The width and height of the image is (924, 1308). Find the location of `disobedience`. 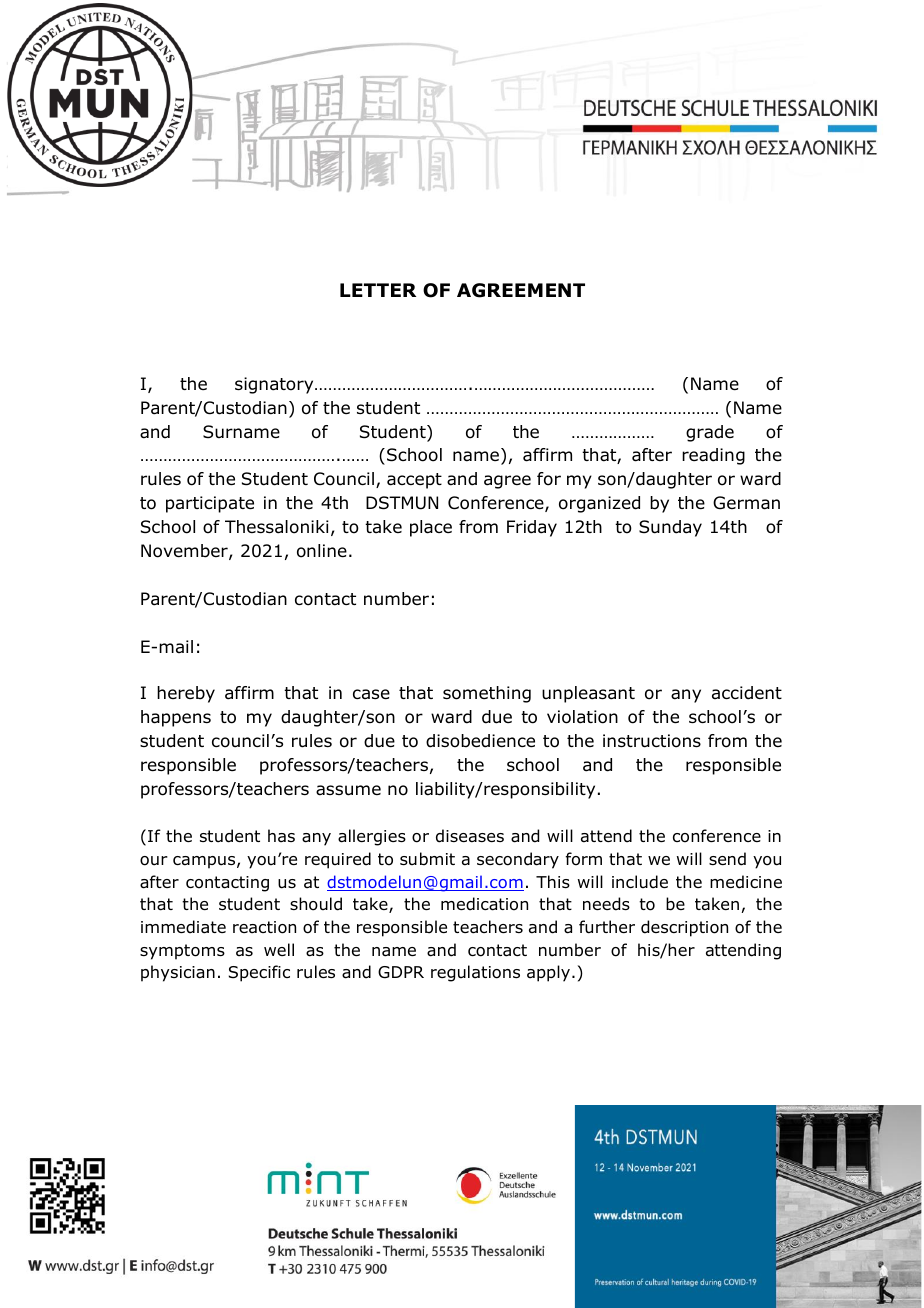

disobedience is located at coordinates (480, 741).
